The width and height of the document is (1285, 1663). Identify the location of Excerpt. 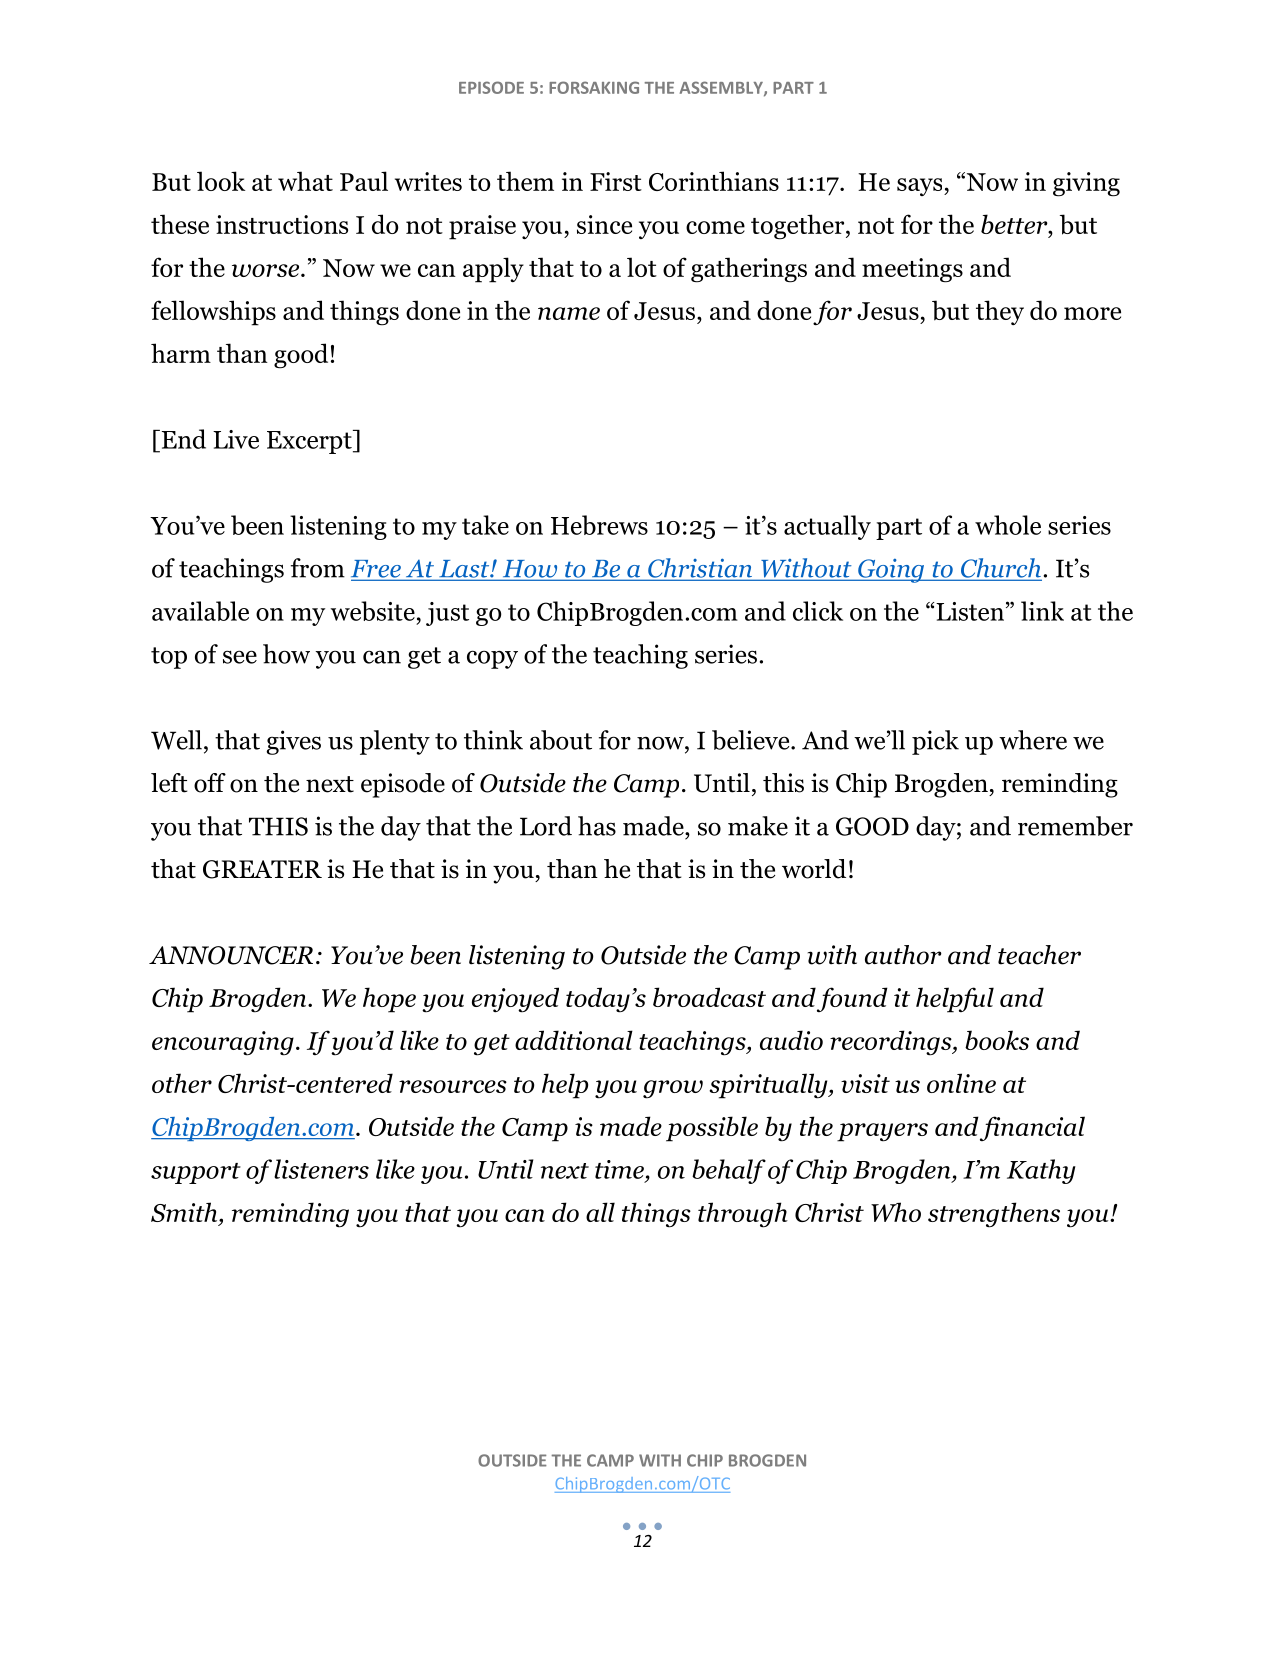
(310, 442).
